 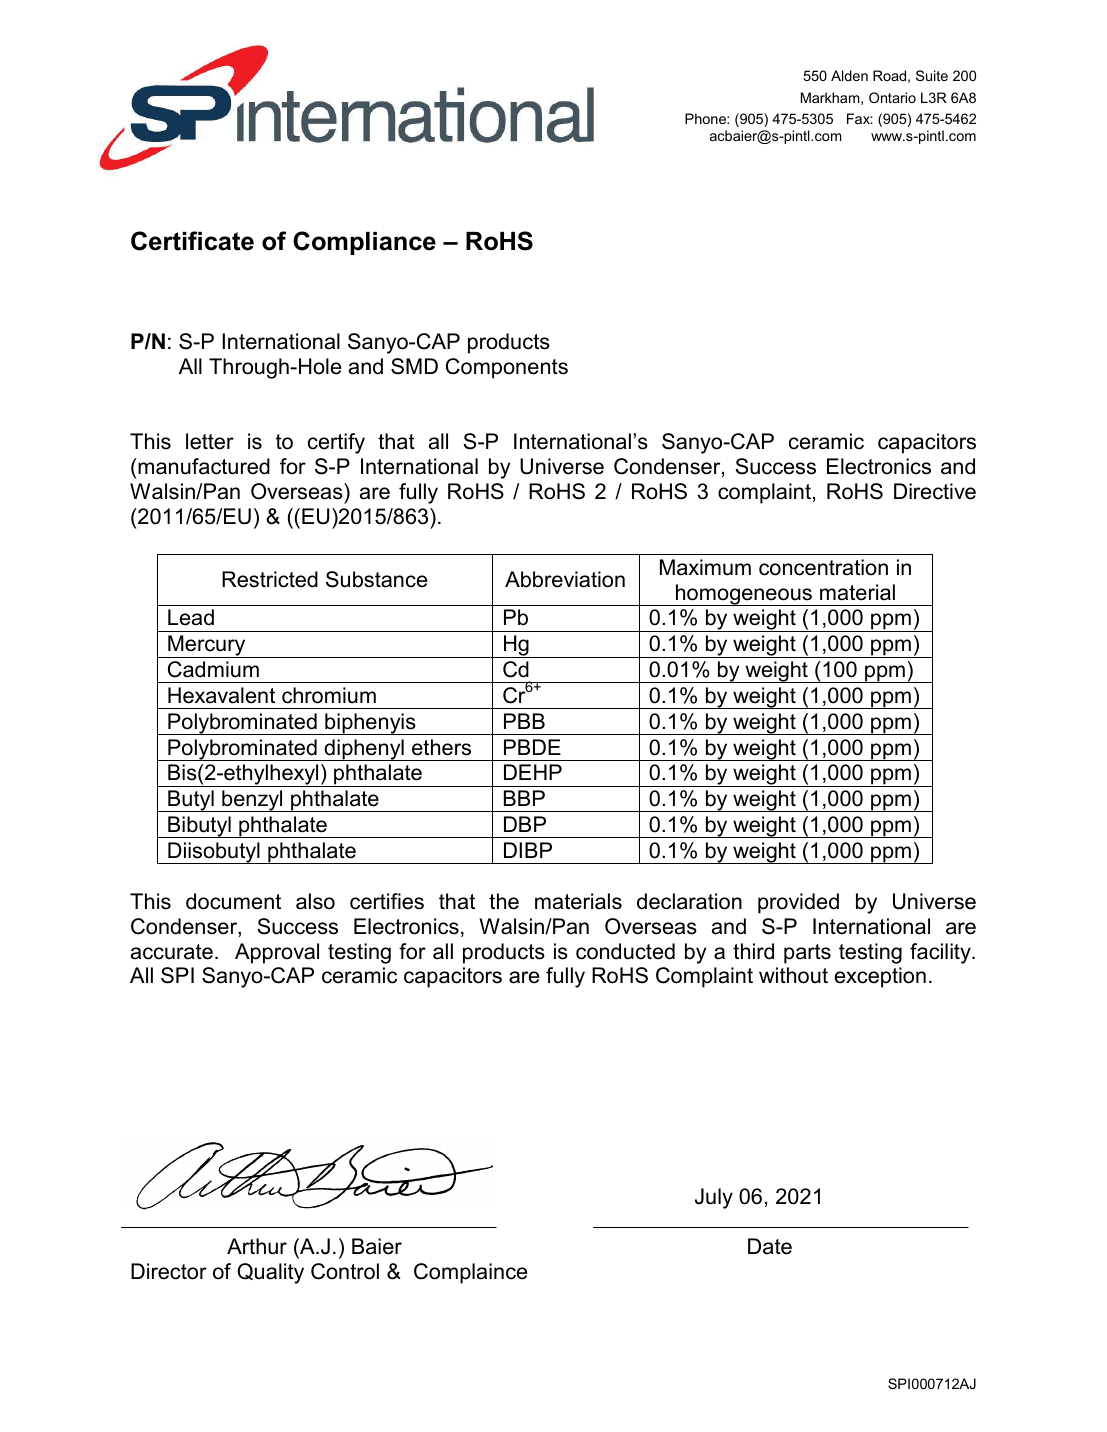 What do you see at coordinates (849, 75) in the document?
I see `Alden` at bounding box center [849, 75].
